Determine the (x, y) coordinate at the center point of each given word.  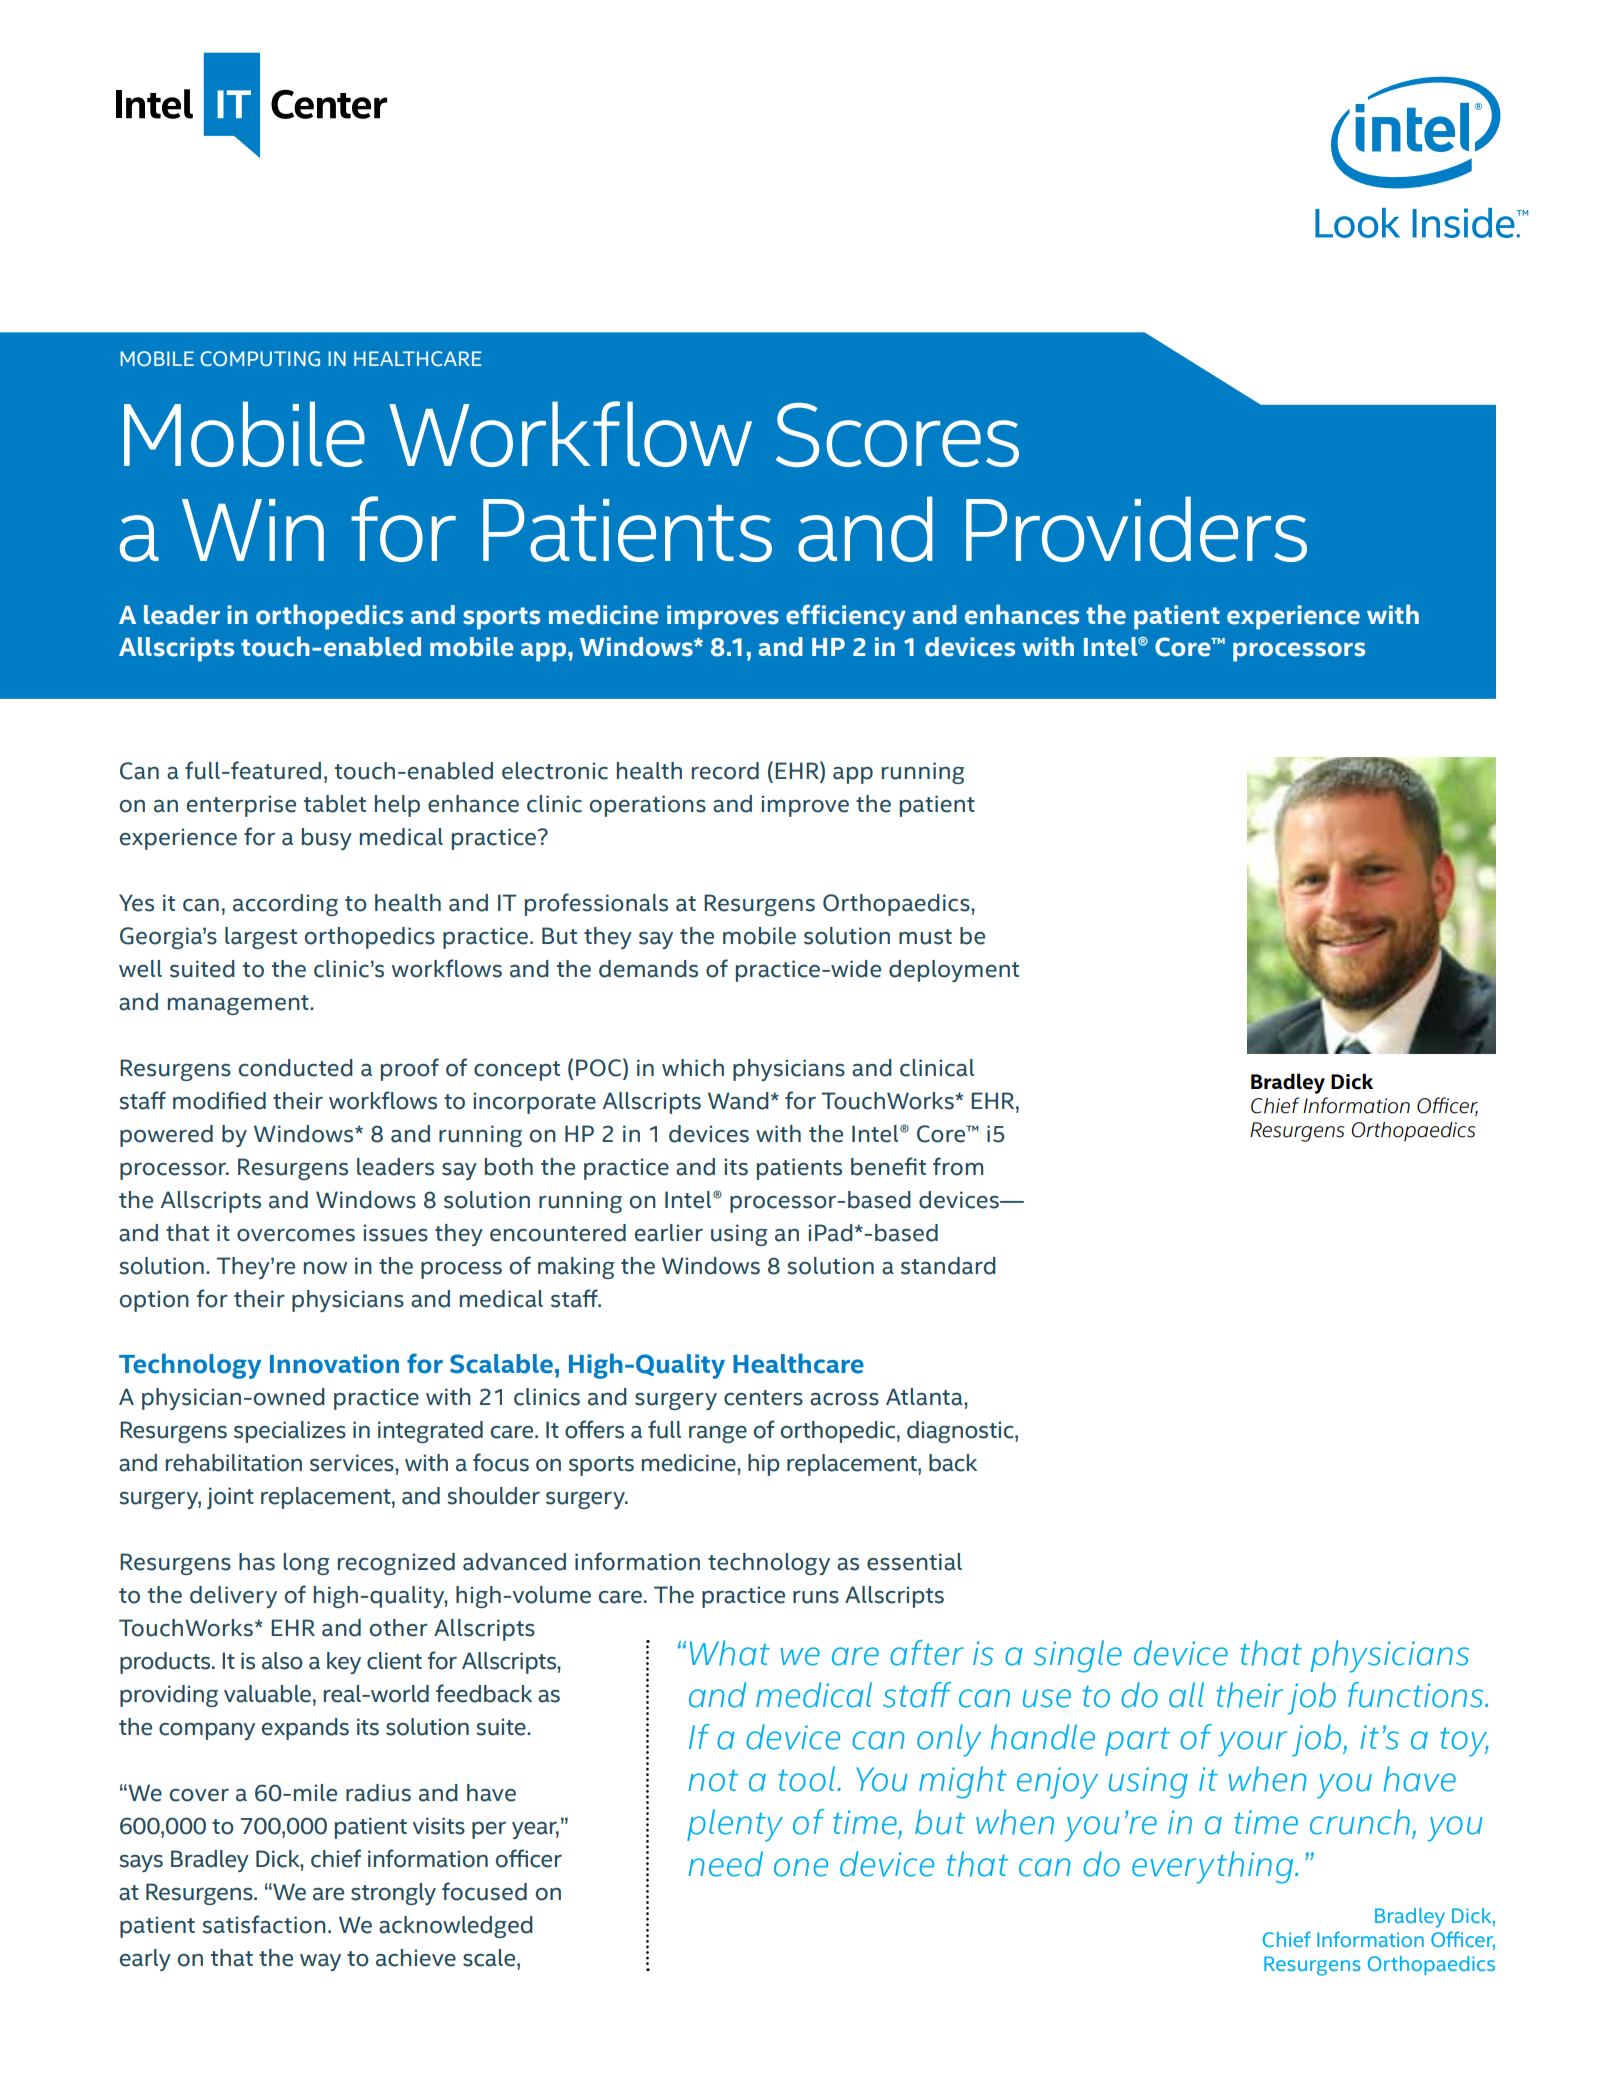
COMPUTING (260, 359)
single (1078, 1656)
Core (1184, 647)
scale (490, 1958)
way (320, 1962)
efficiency (846, 617)
